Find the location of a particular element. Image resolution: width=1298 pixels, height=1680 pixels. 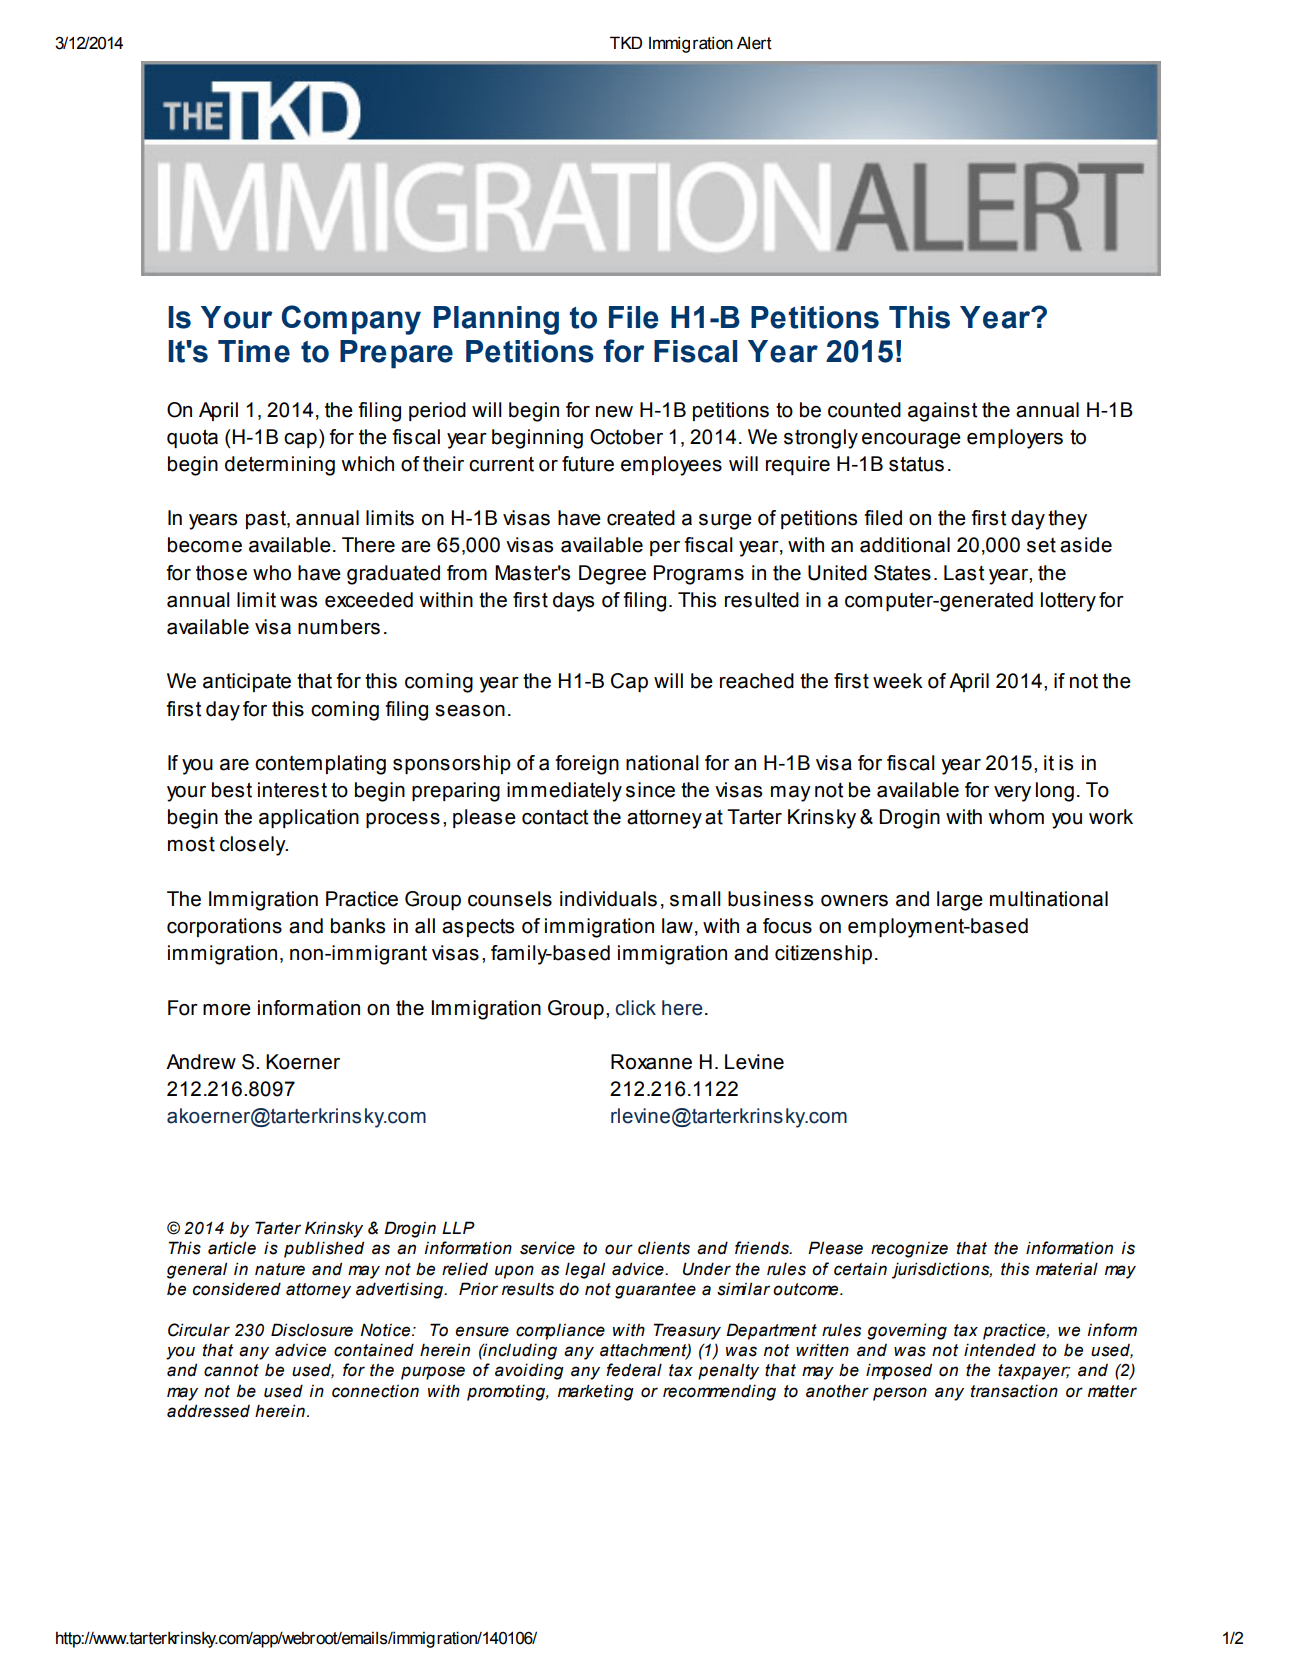

Alert is located at coordinates (754, 43).
